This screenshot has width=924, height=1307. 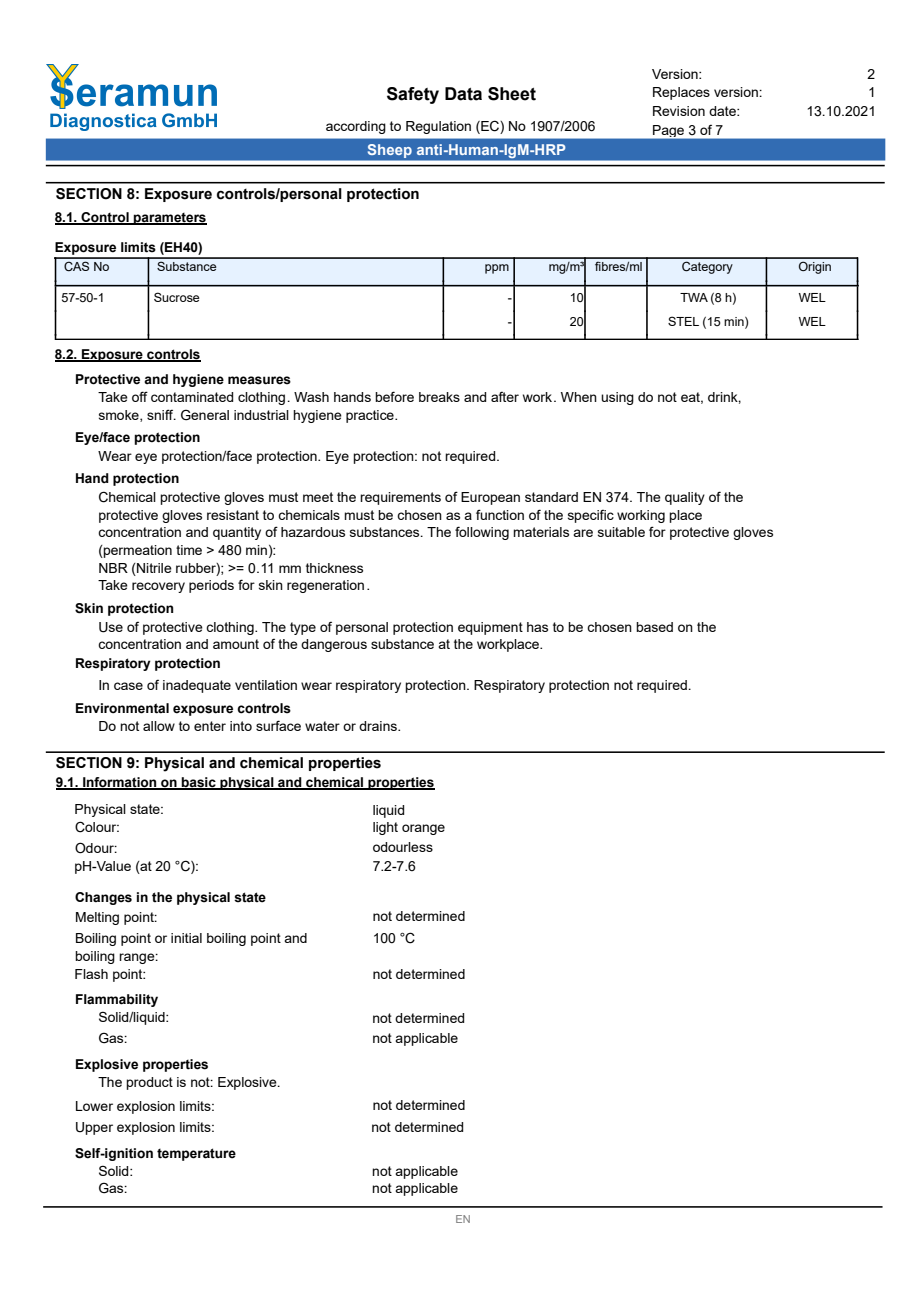 I want to click on light, so click(x=385, y=828).
